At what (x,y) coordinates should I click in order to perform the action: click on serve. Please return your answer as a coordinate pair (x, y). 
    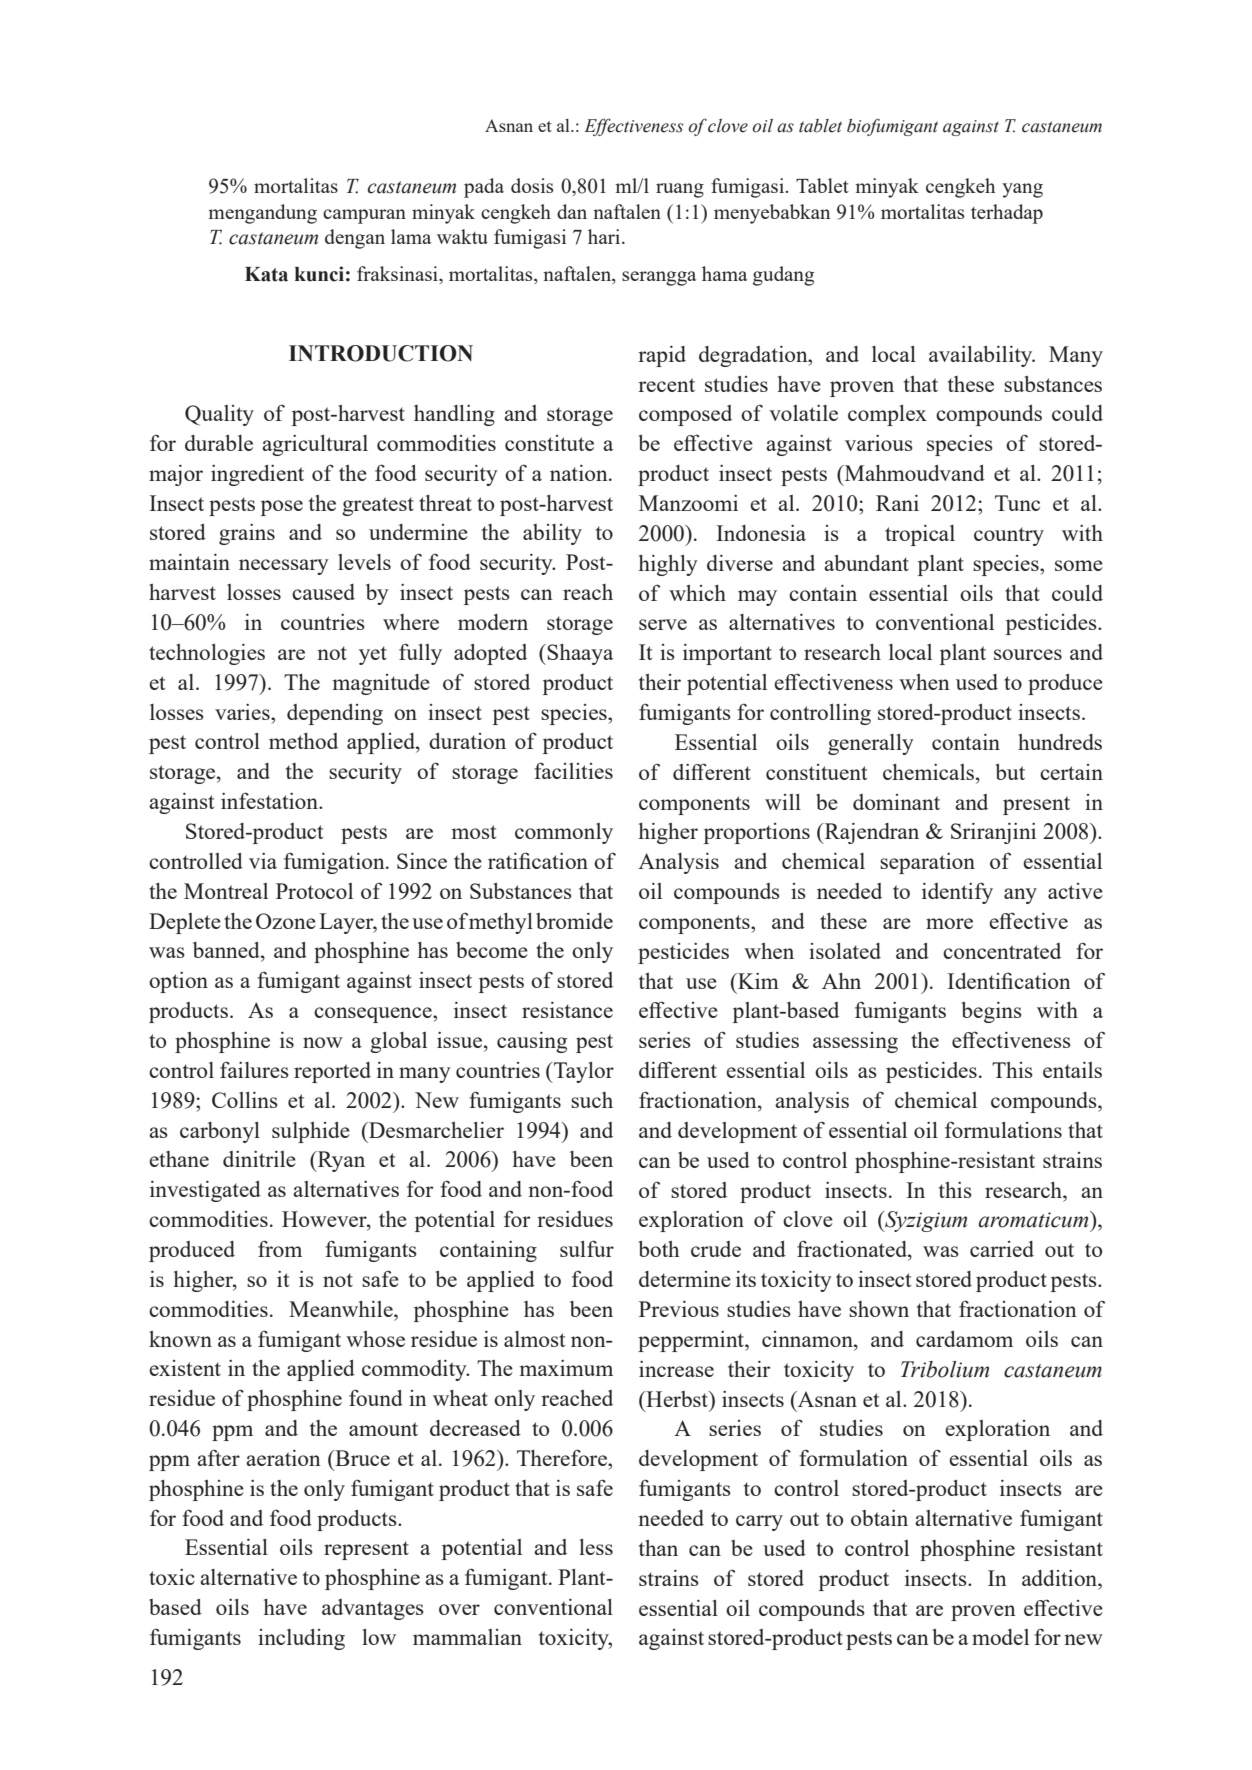
    Looking at the image, I should click on (663, 624).
